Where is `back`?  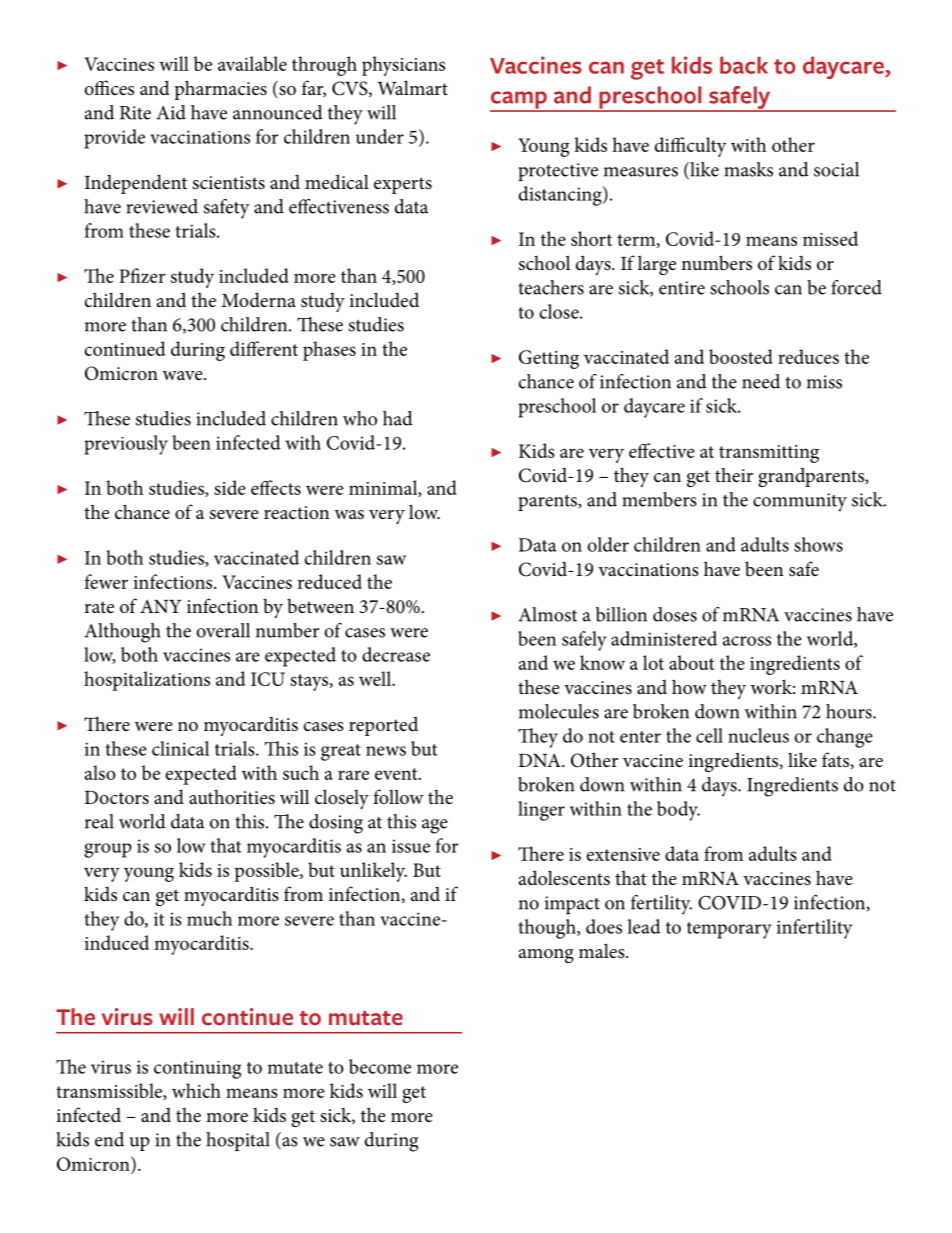
back is located at coordinates (744, 65).
